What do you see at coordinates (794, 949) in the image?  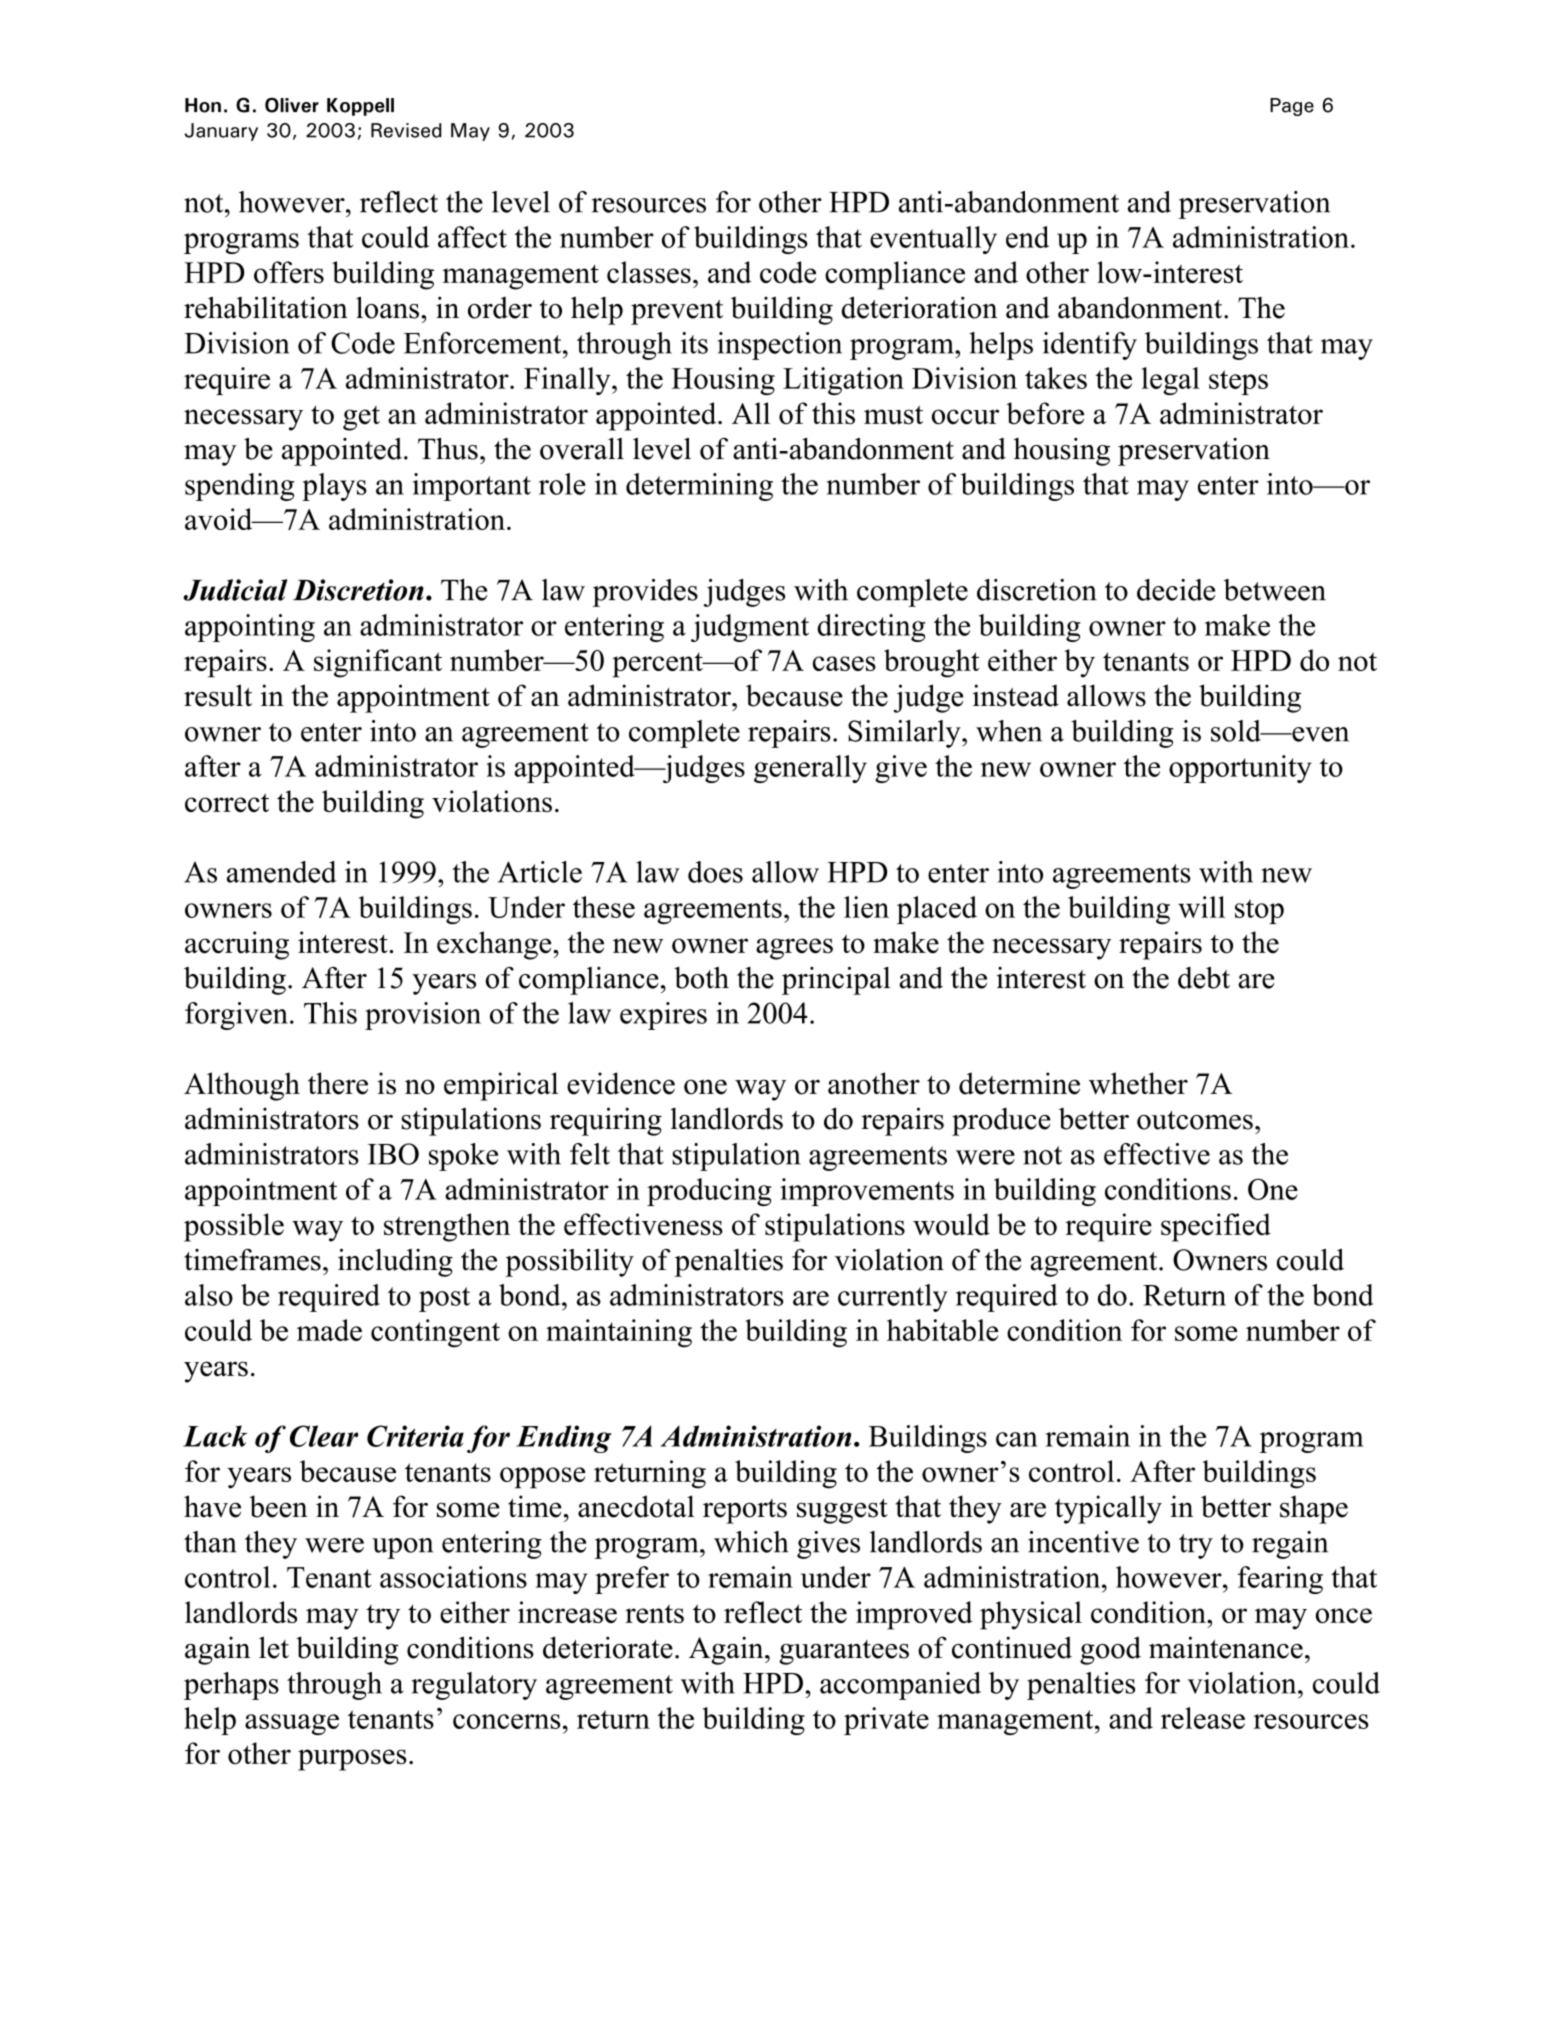 I see `agrees` at bounding box center [794, 949].
